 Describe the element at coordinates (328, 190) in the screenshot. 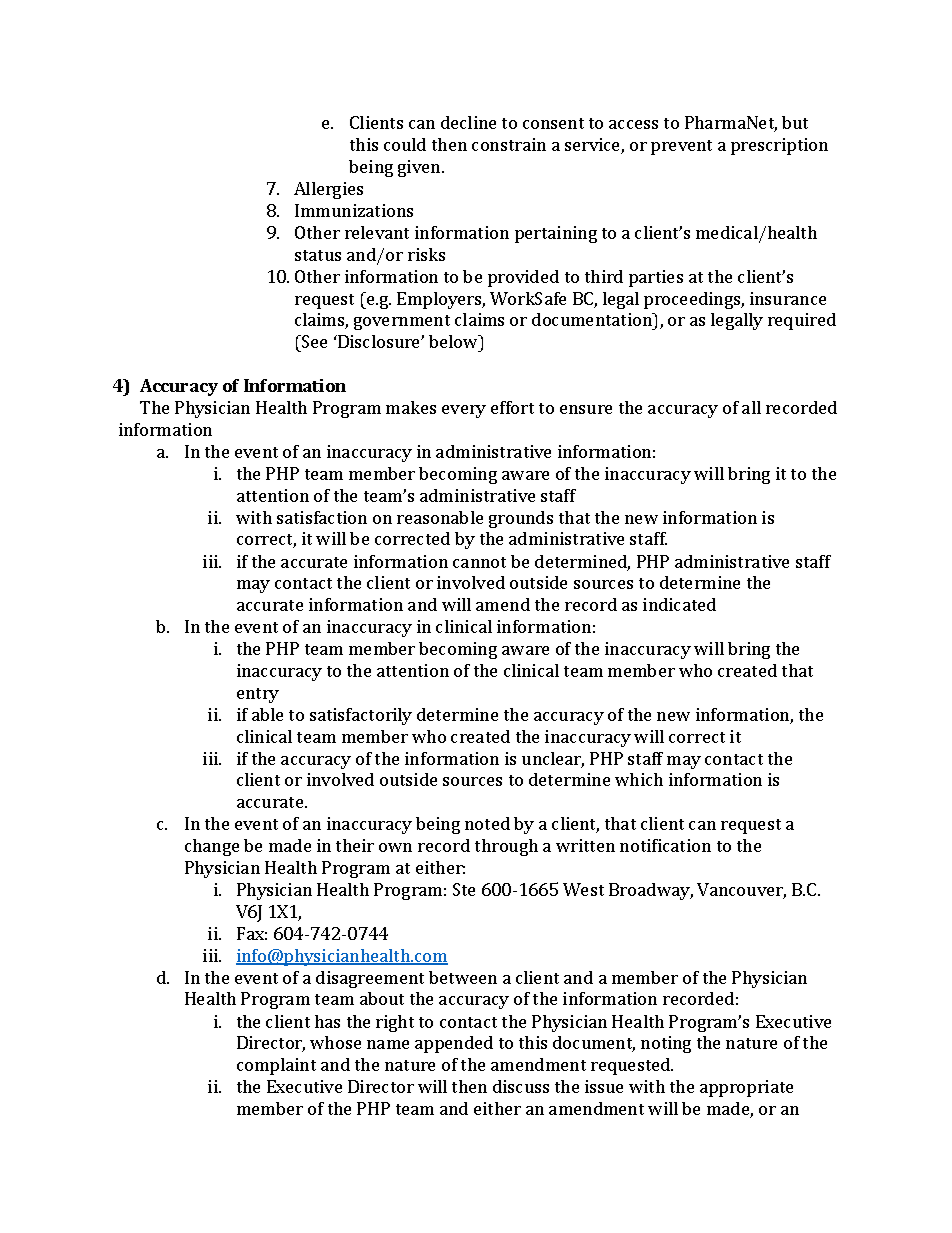

I see `Allergies` at that location.
